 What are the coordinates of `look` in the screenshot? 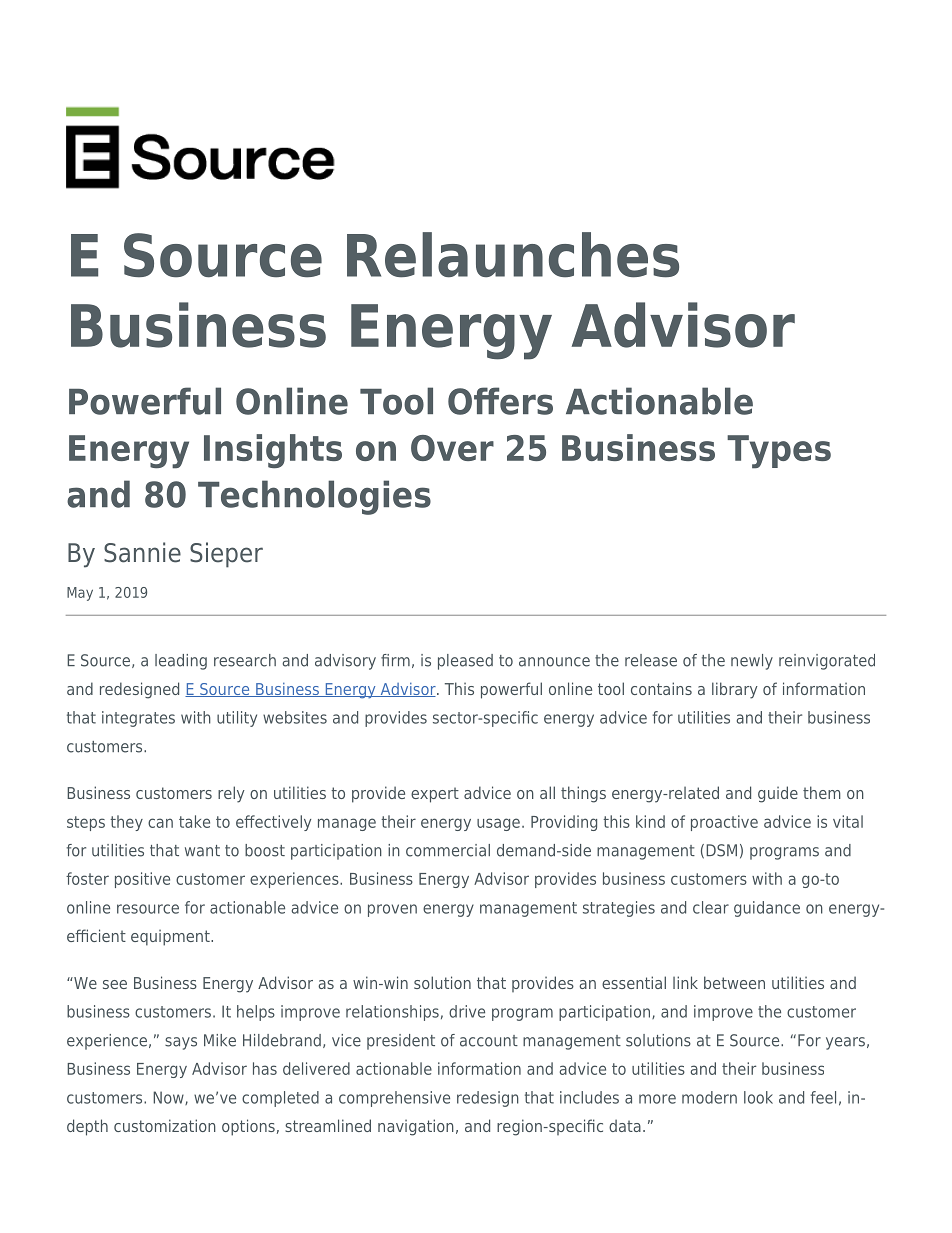 It's located at (758, 1097).
